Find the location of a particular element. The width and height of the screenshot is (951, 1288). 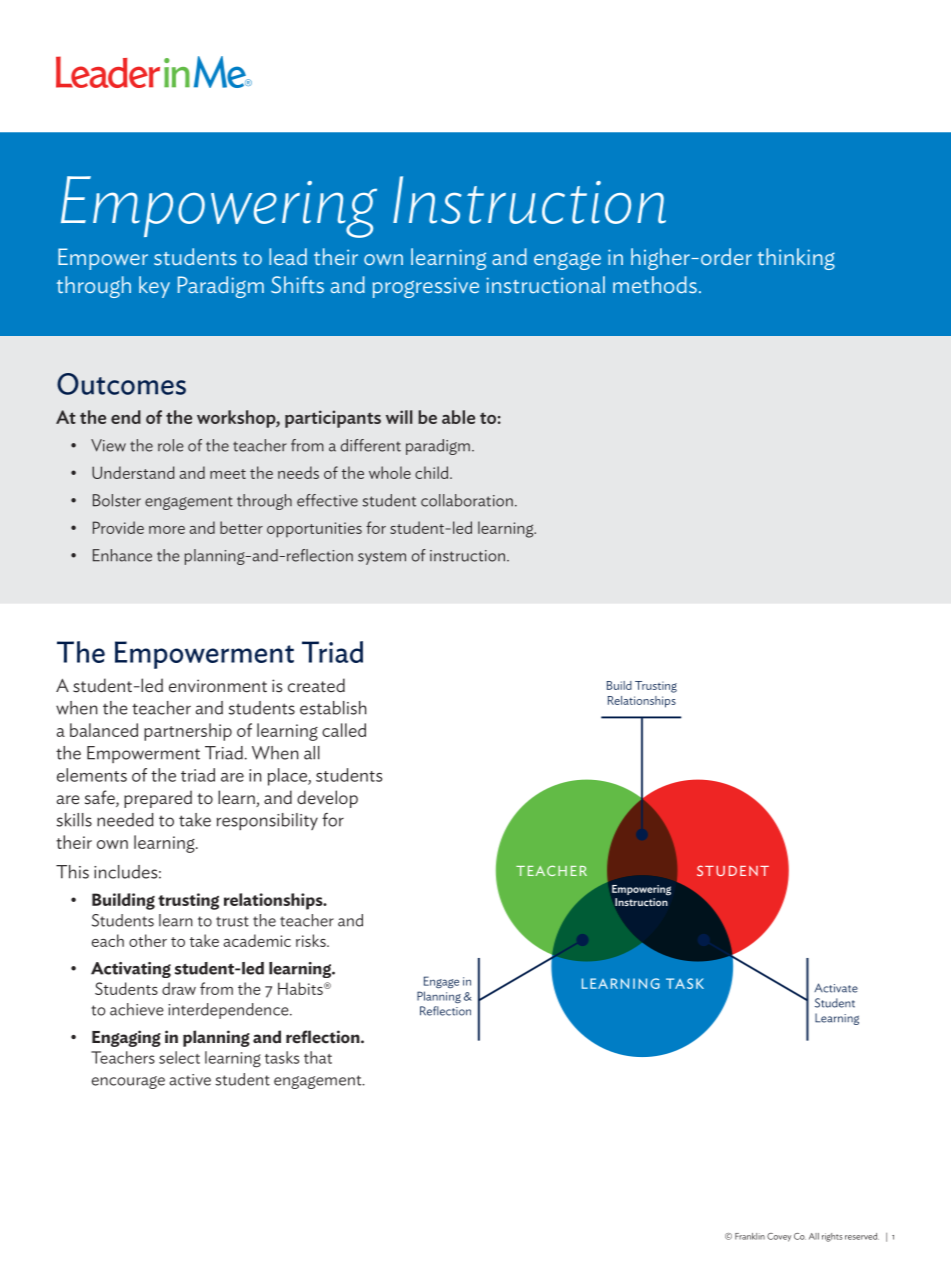

that is located at coordinates (318, 1057).
